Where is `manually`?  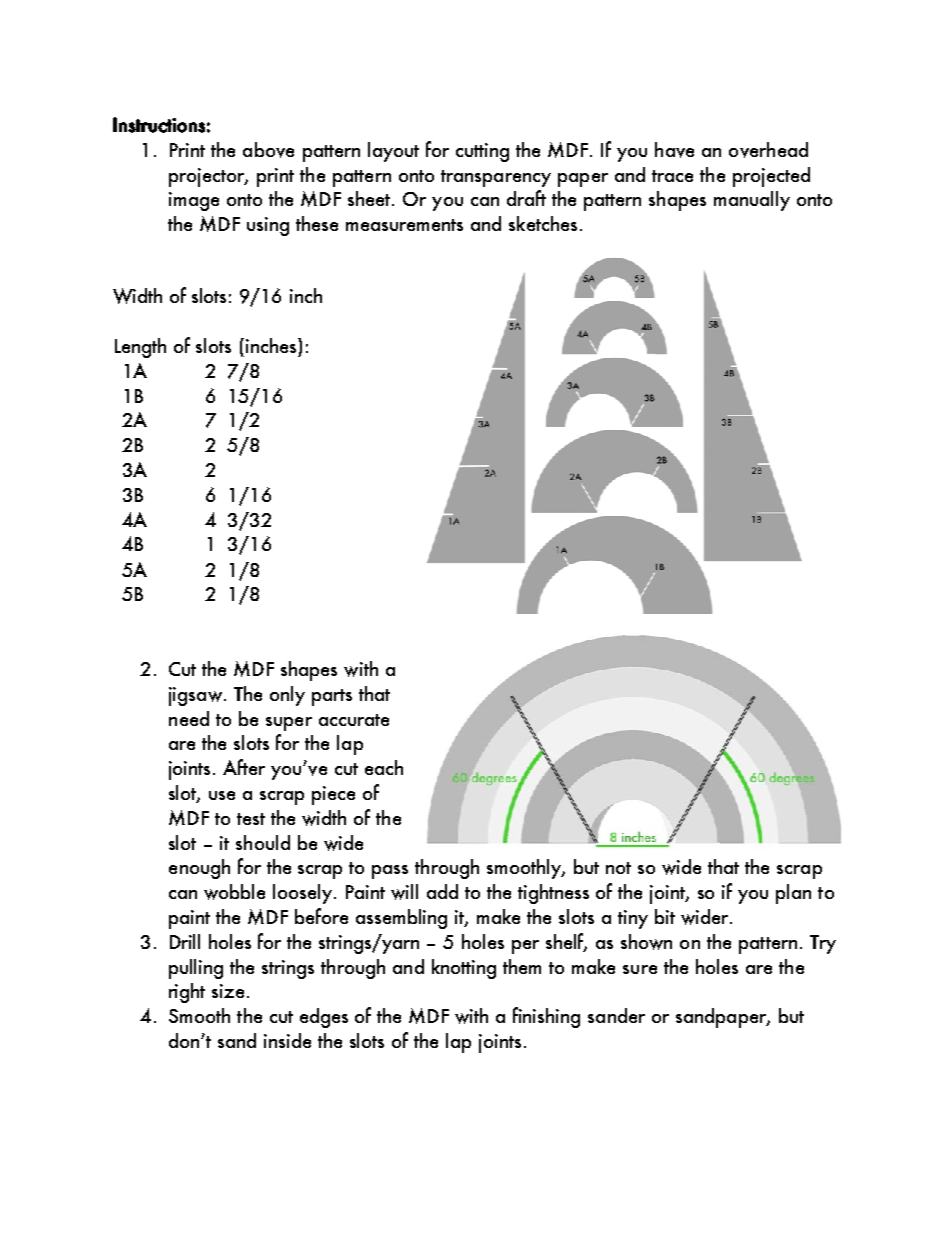
manually is located at coordinates (752, 201).
